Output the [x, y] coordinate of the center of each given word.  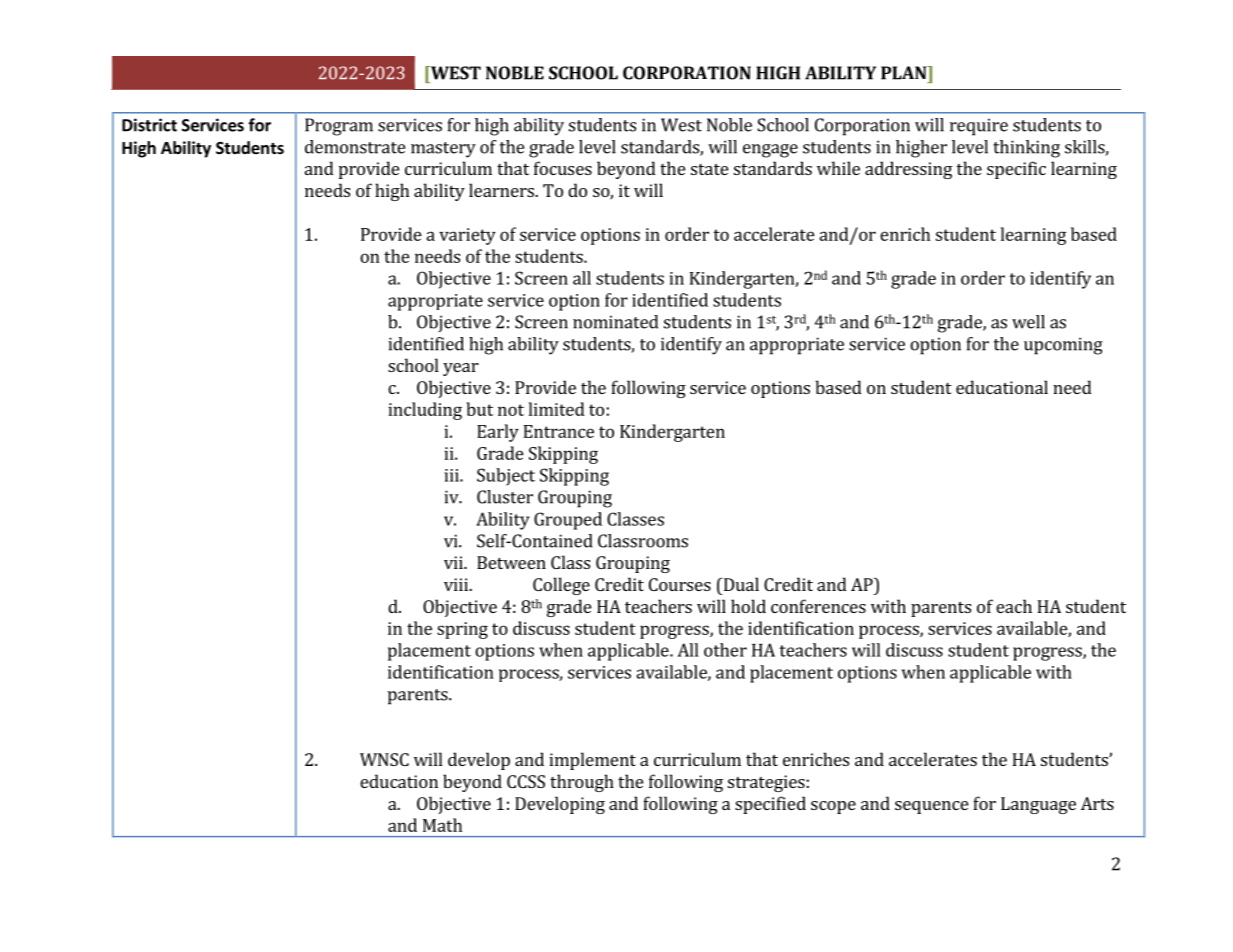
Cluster [505, 497]
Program [339, 127]
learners [502, 190]
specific [1016, 170]
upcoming [1063, 346]
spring [462, 630]
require [979, 127]
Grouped [568, 521]
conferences [818, 606]
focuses [563, 168]
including [425, 411]
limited [557, 409]
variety [467, 236]
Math [442, 825]
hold [748, 606]
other [725, 650]
